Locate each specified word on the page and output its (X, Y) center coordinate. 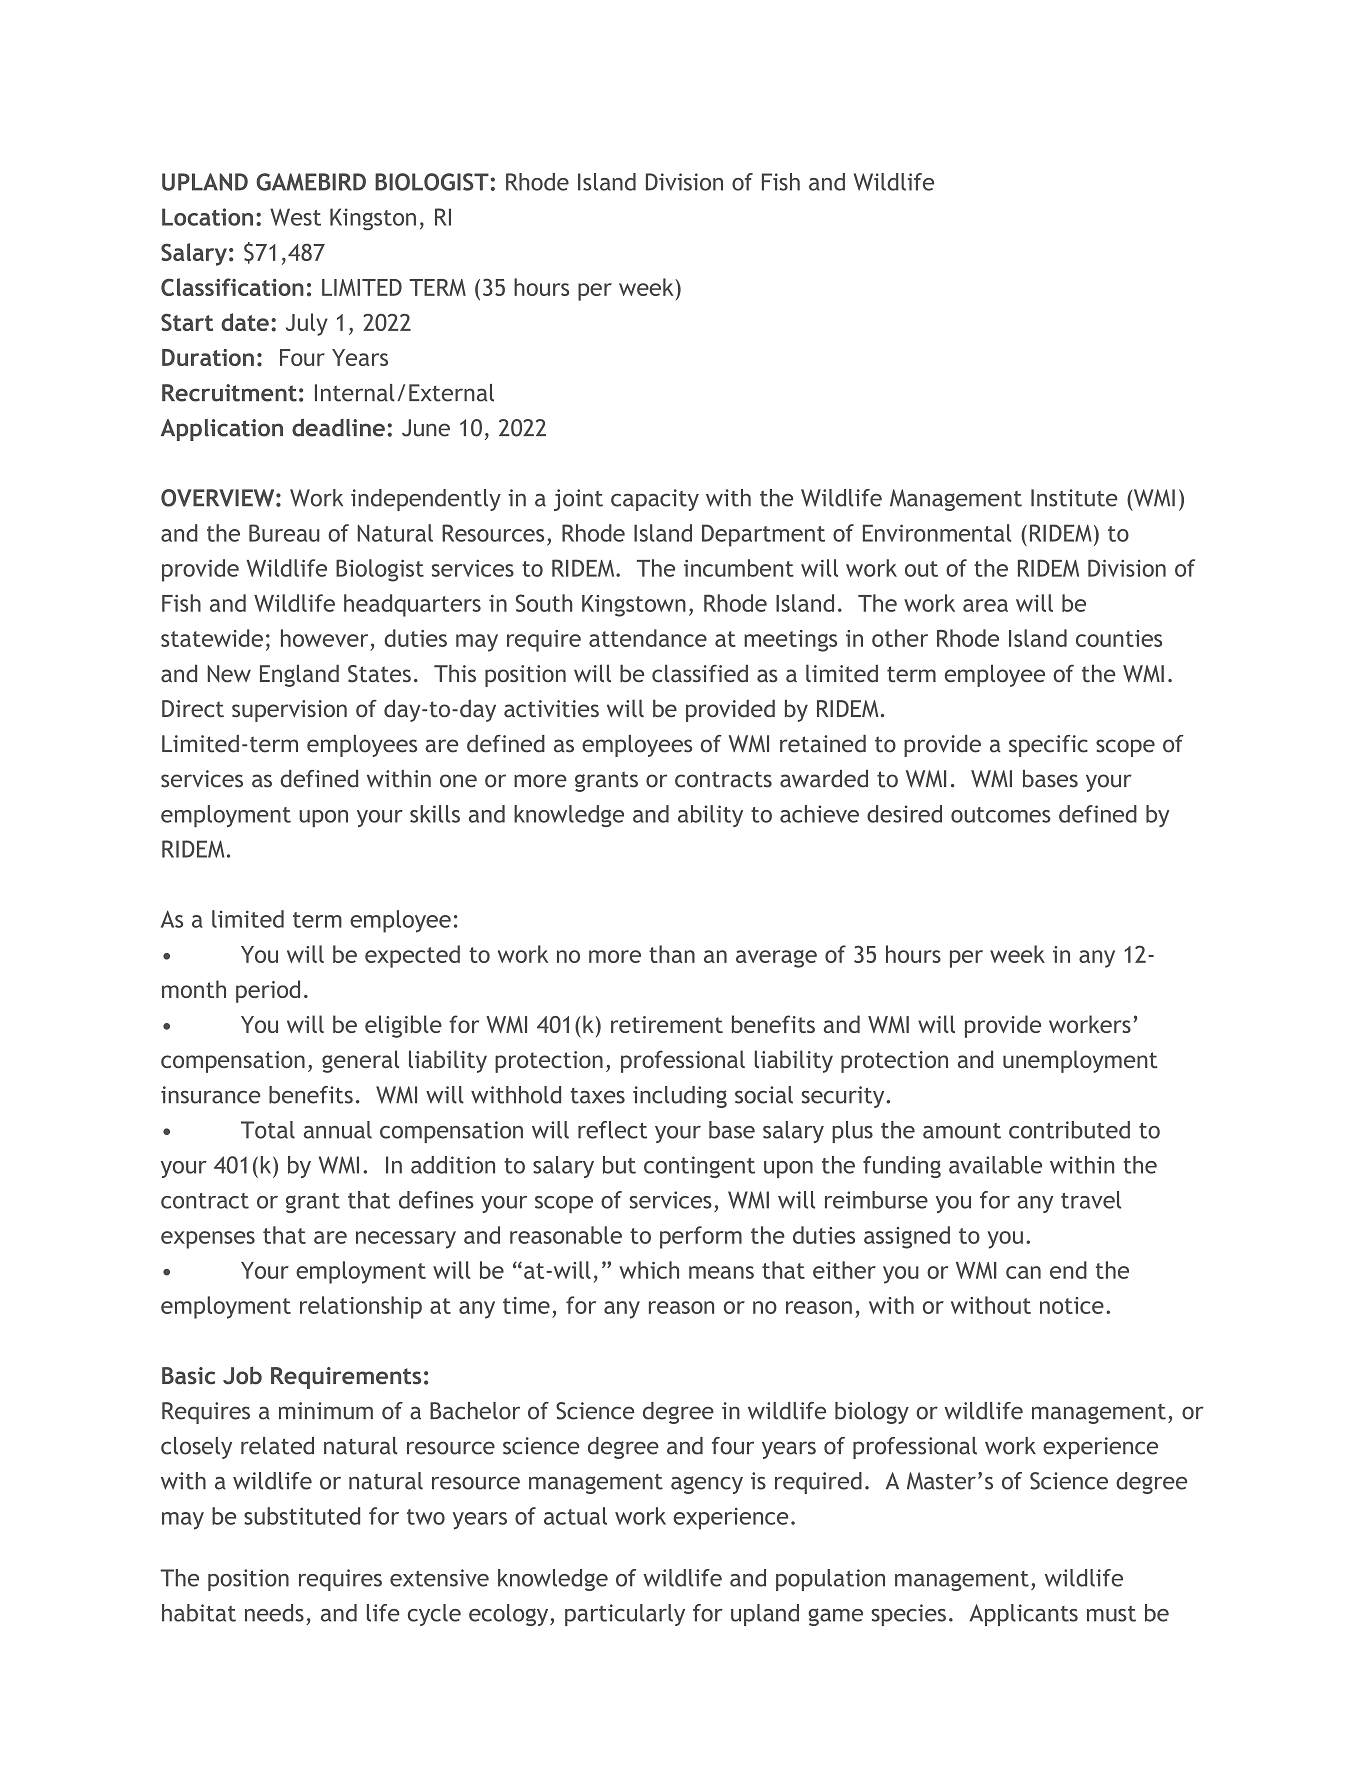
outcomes (1001, 815)
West (295, 217)
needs (274, 1613)
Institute (1074, 498)
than (672, 954)
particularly (625, 1615)
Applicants (1024, 1615)
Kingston (373, 219)
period (268, 991)
